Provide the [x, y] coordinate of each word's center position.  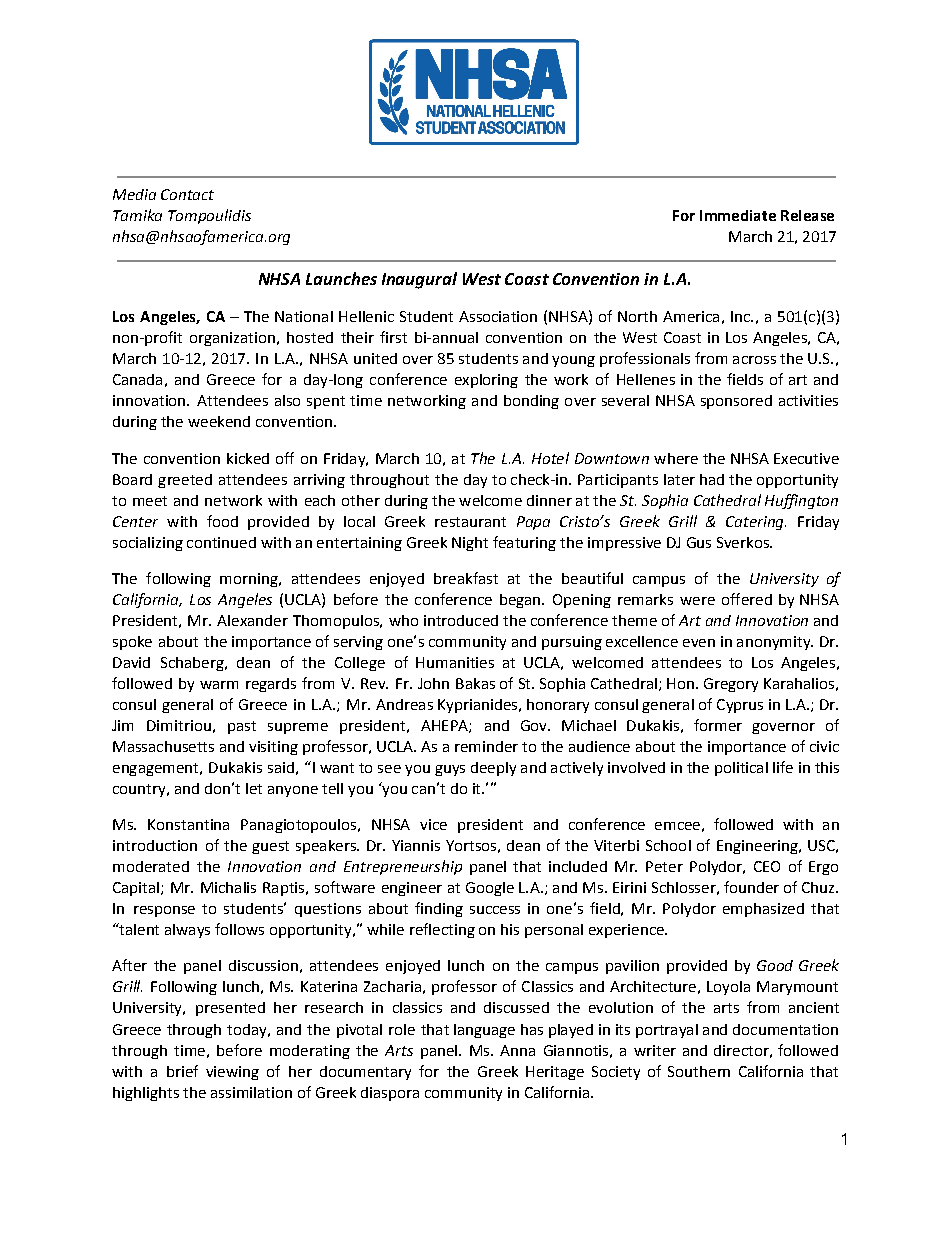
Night [470, 544]
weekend [219, 421]
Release [807, 215]
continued [221, 542]
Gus [699, 542]
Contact [187, 194]
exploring [486, 381]
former [718, 725]
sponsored [736, 402]
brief [182, 1071]
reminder [486, 746]
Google [490, 889]
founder [751, 887]
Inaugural [419, 280]
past [242, 727]
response [164, 911]
